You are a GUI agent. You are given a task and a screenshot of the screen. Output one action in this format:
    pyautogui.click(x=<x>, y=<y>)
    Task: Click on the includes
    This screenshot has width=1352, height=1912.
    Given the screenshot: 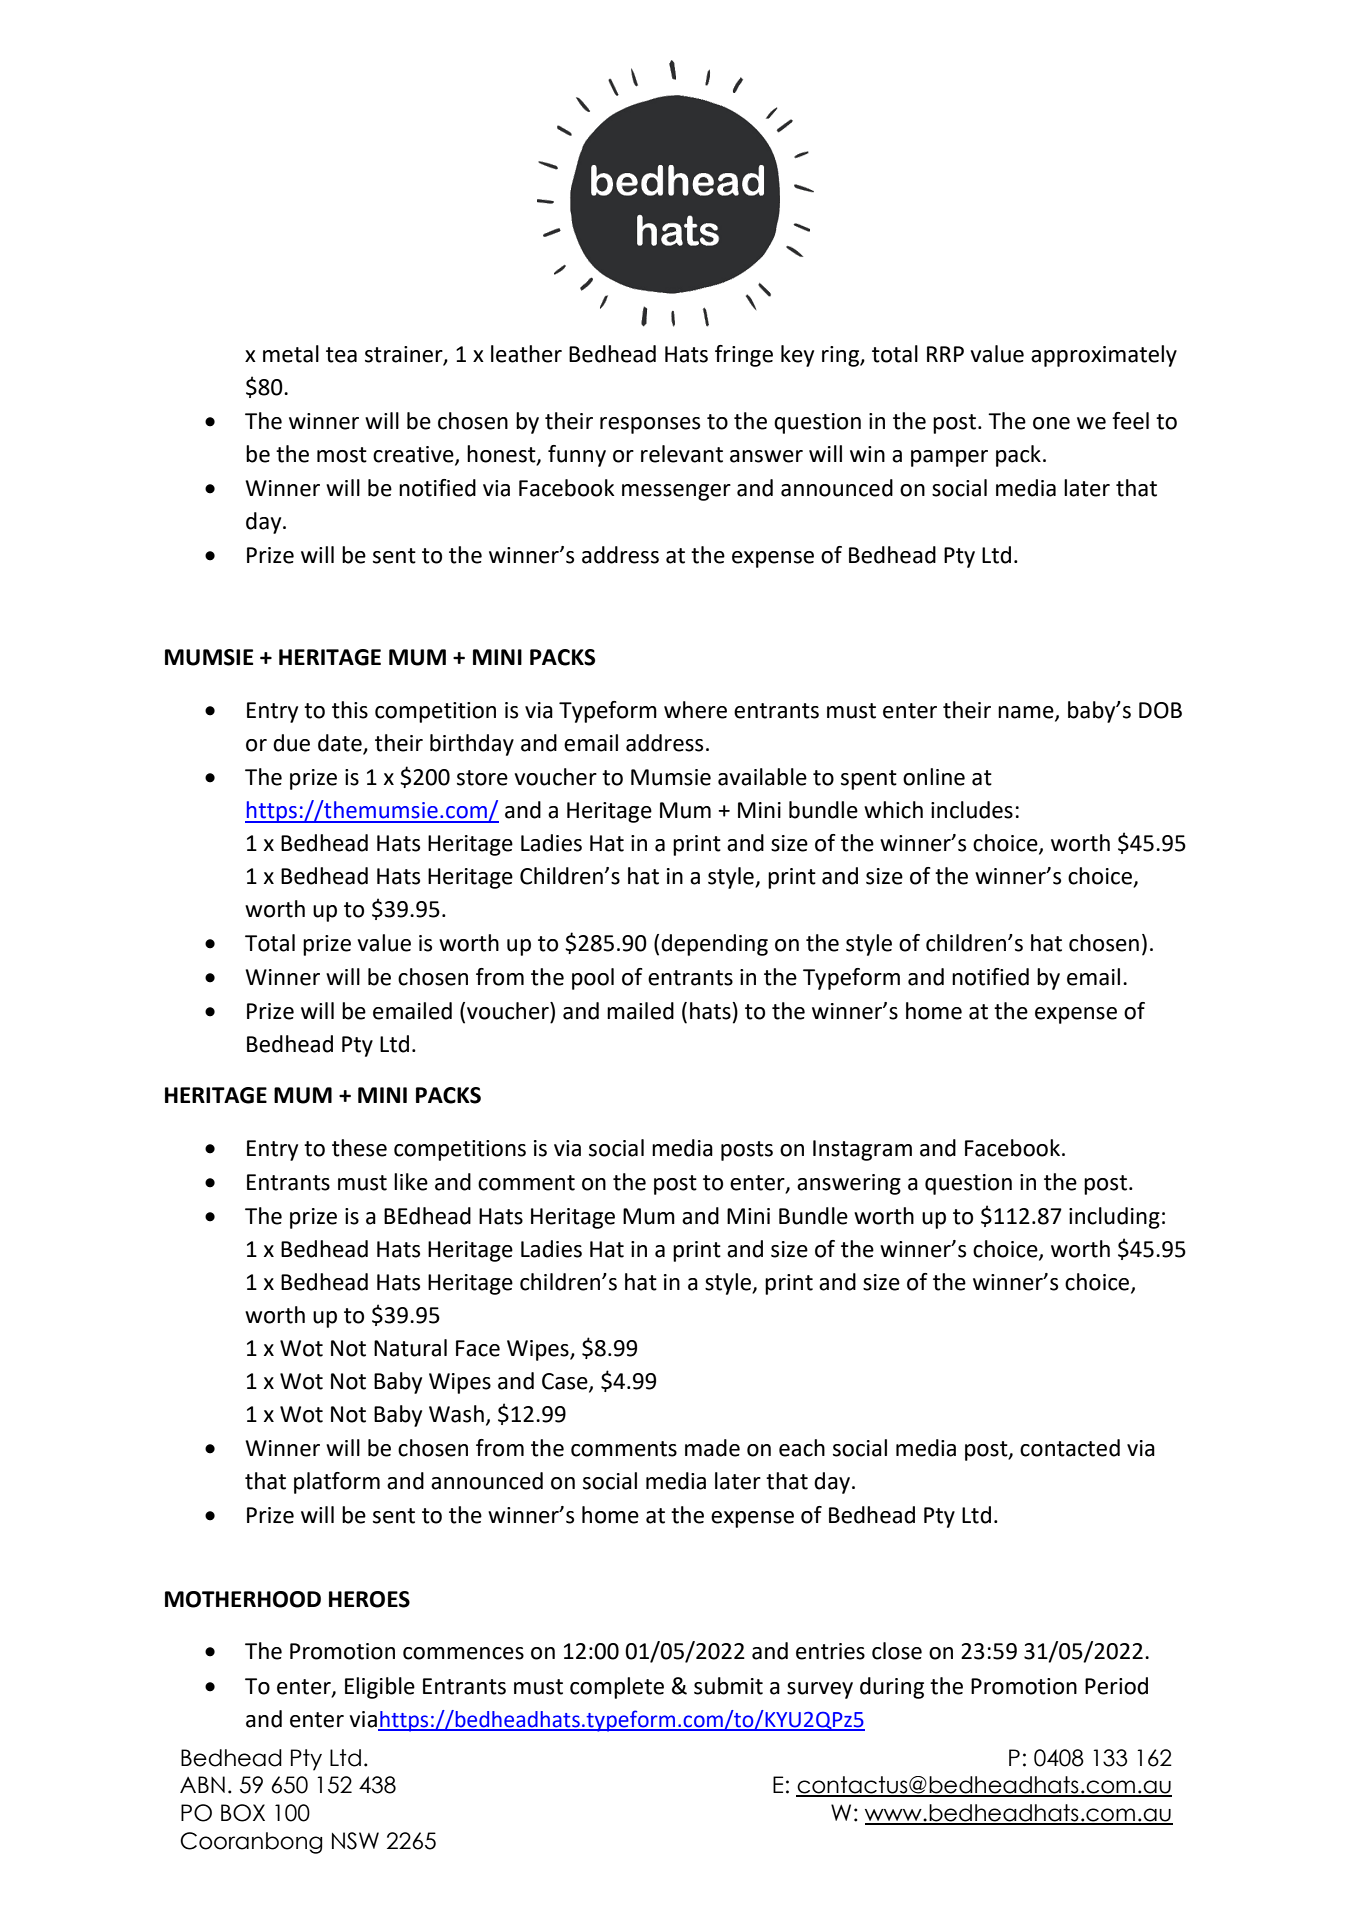 What is the action you would take?
    pyautogui.click(x=972, y=810)
